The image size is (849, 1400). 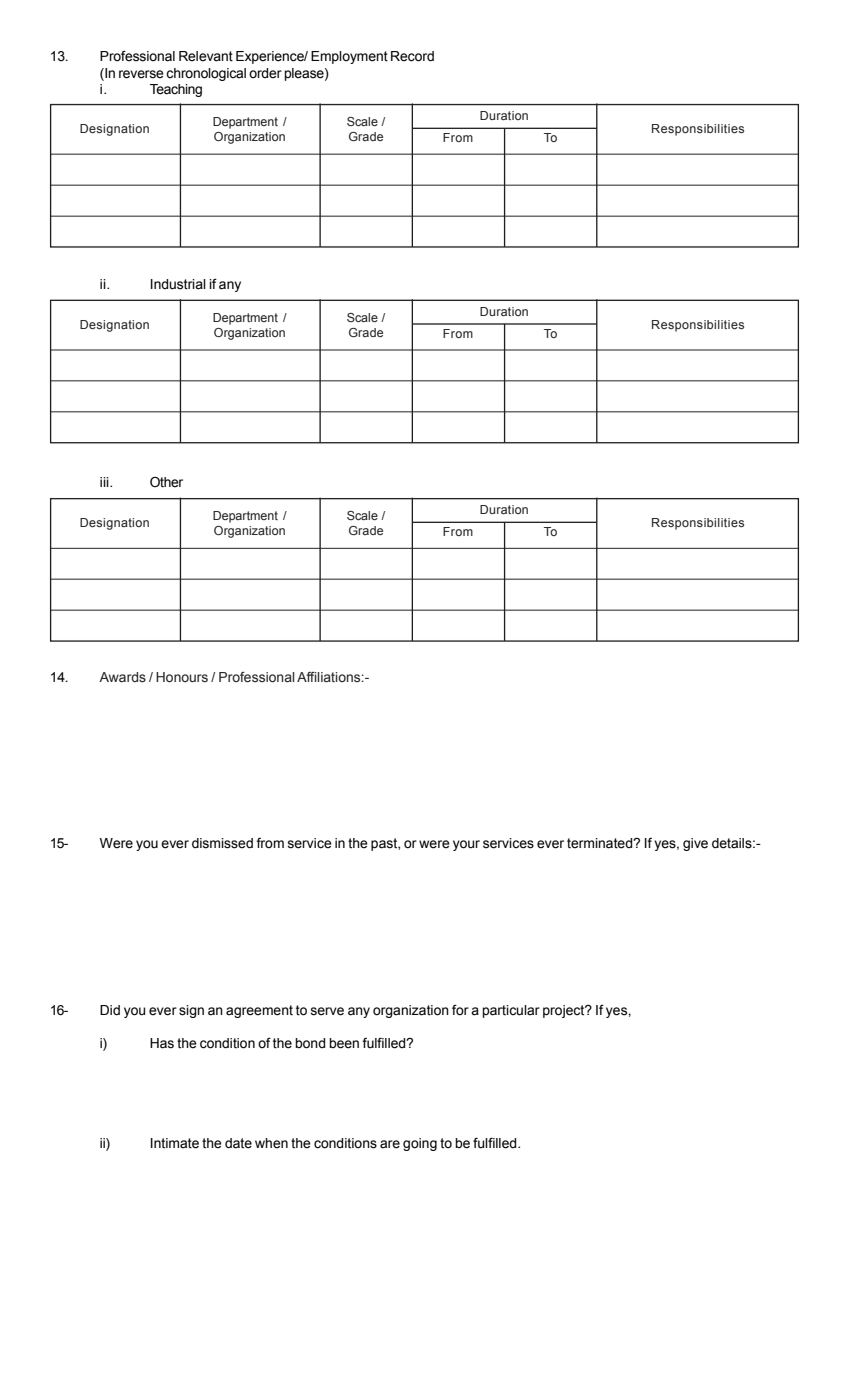 I want to click on Intimate, so click(x=175, y=1143).
